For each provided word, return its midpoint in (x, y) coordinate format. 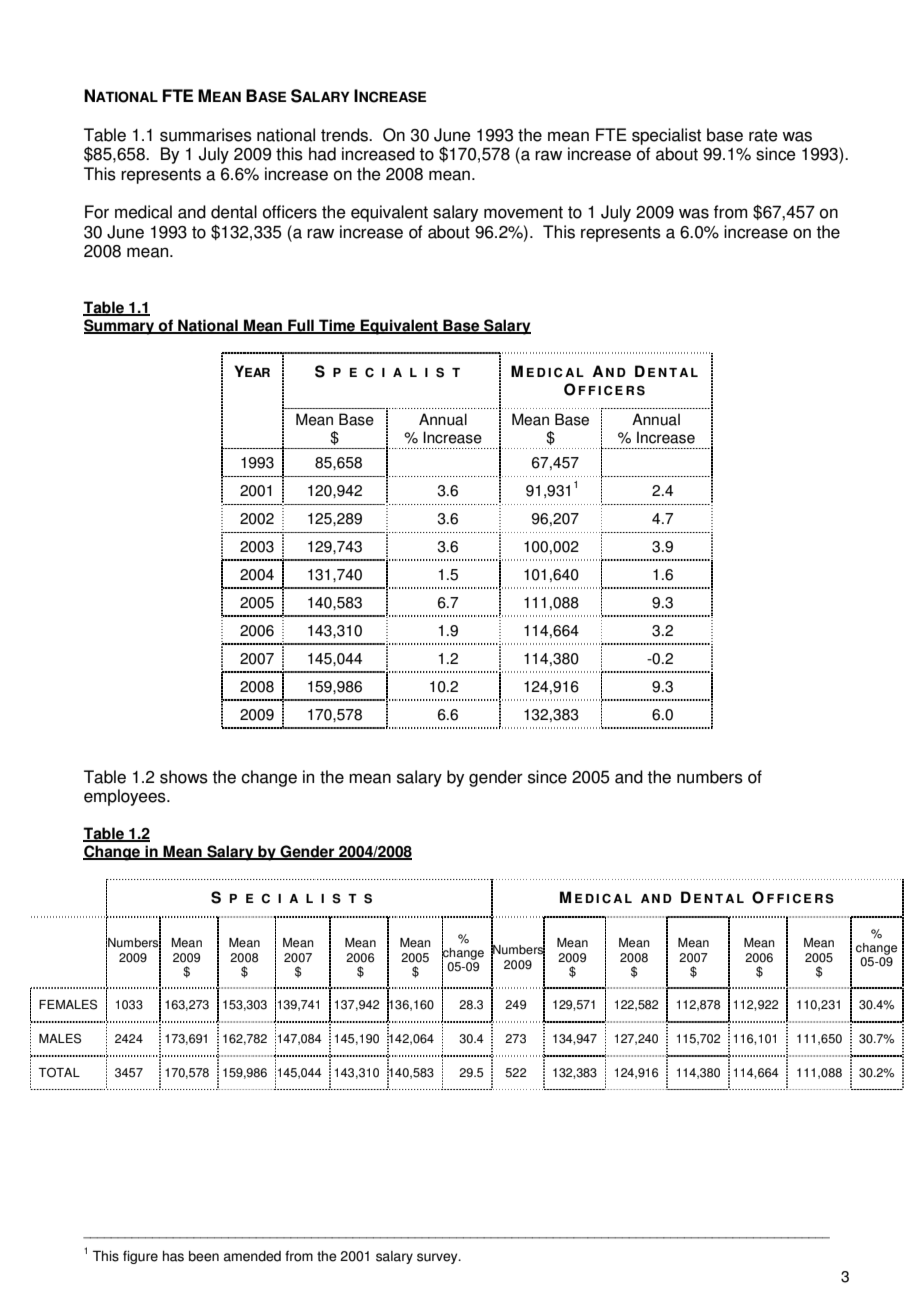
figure (140, 1257)
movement (523, 212)
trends (345, 135)
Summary (120, 327)
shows (184, 777)
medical (143, 212)
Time (337, 326)
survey (438, 1258)
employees (126, 797)
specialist (666, 136)
